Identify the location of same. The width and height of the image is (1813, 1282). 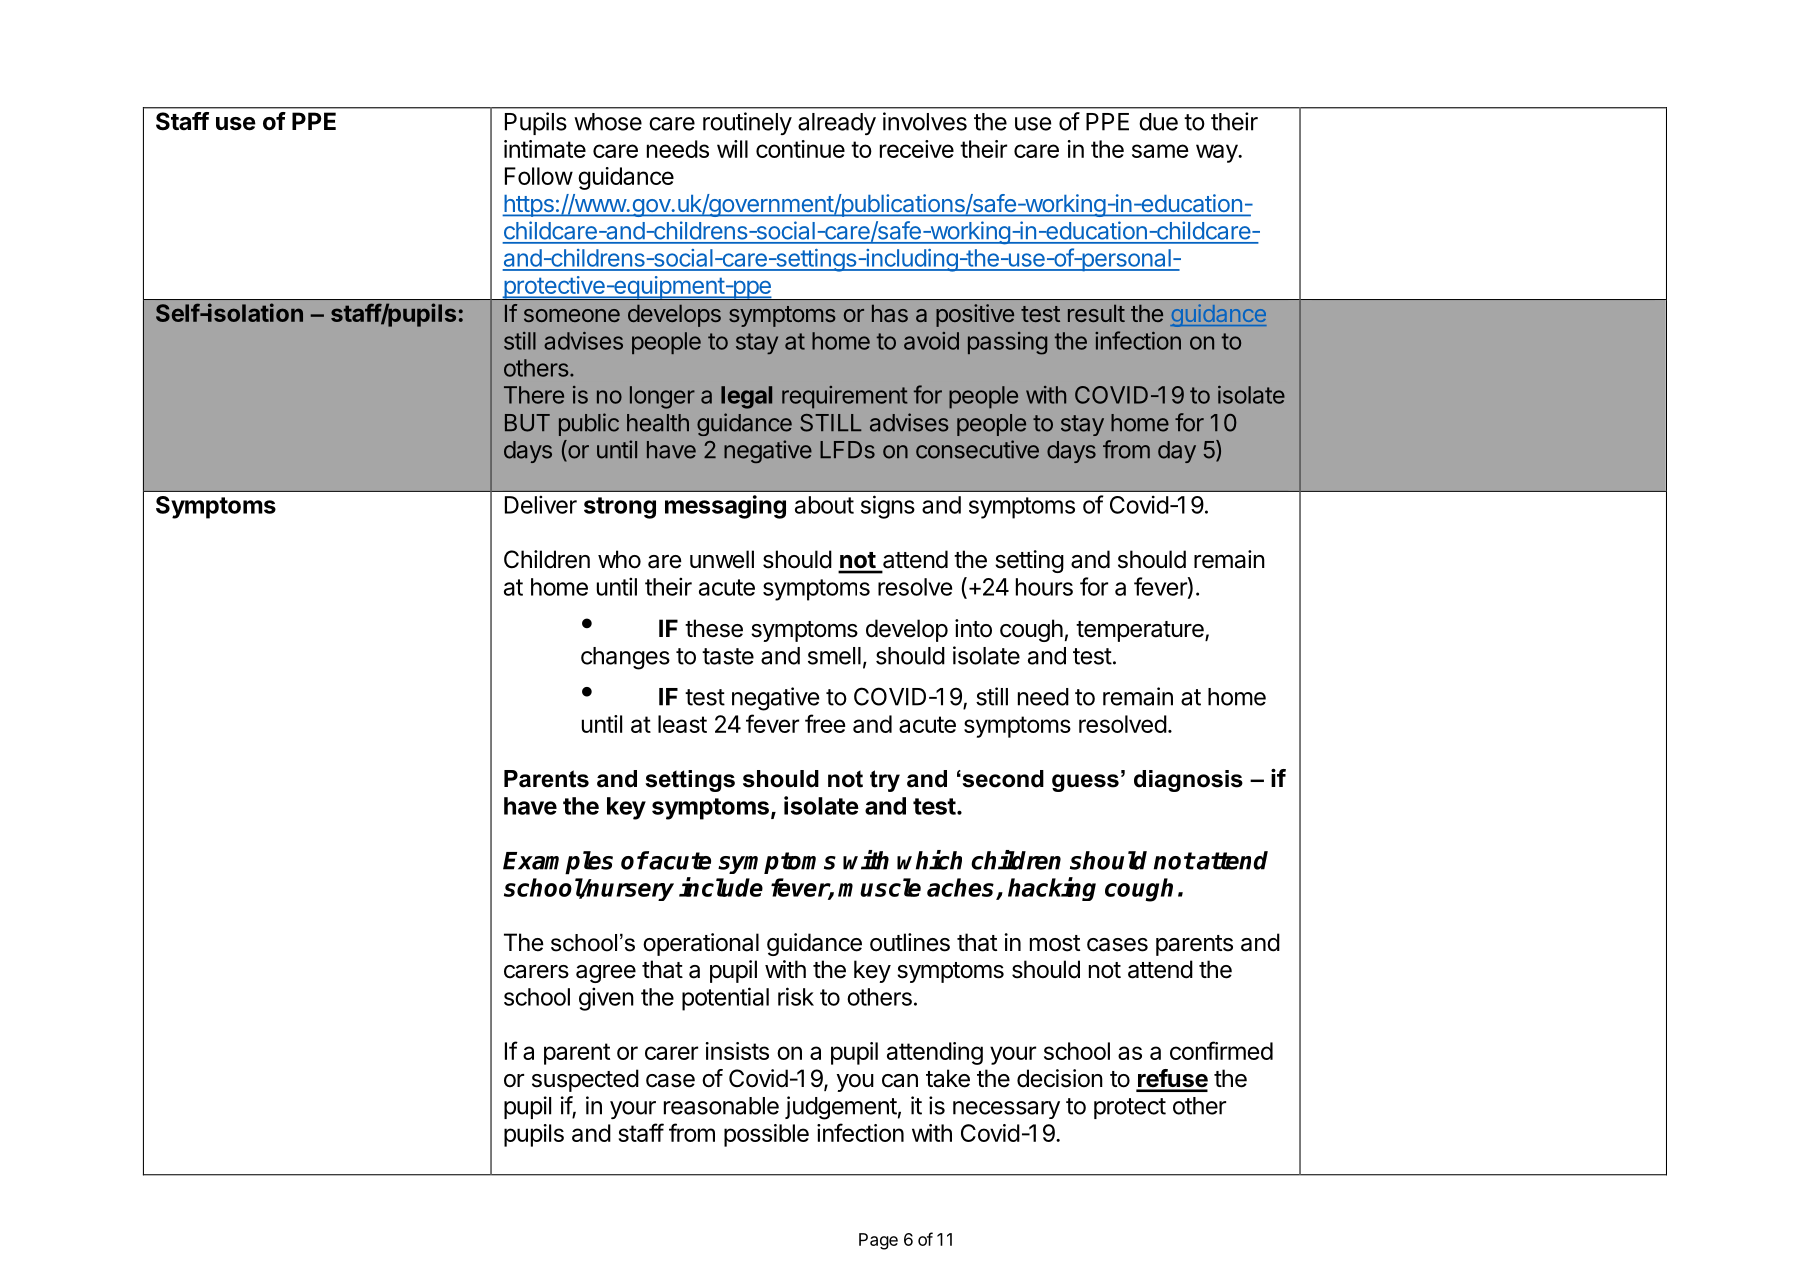
(1160, 151).
